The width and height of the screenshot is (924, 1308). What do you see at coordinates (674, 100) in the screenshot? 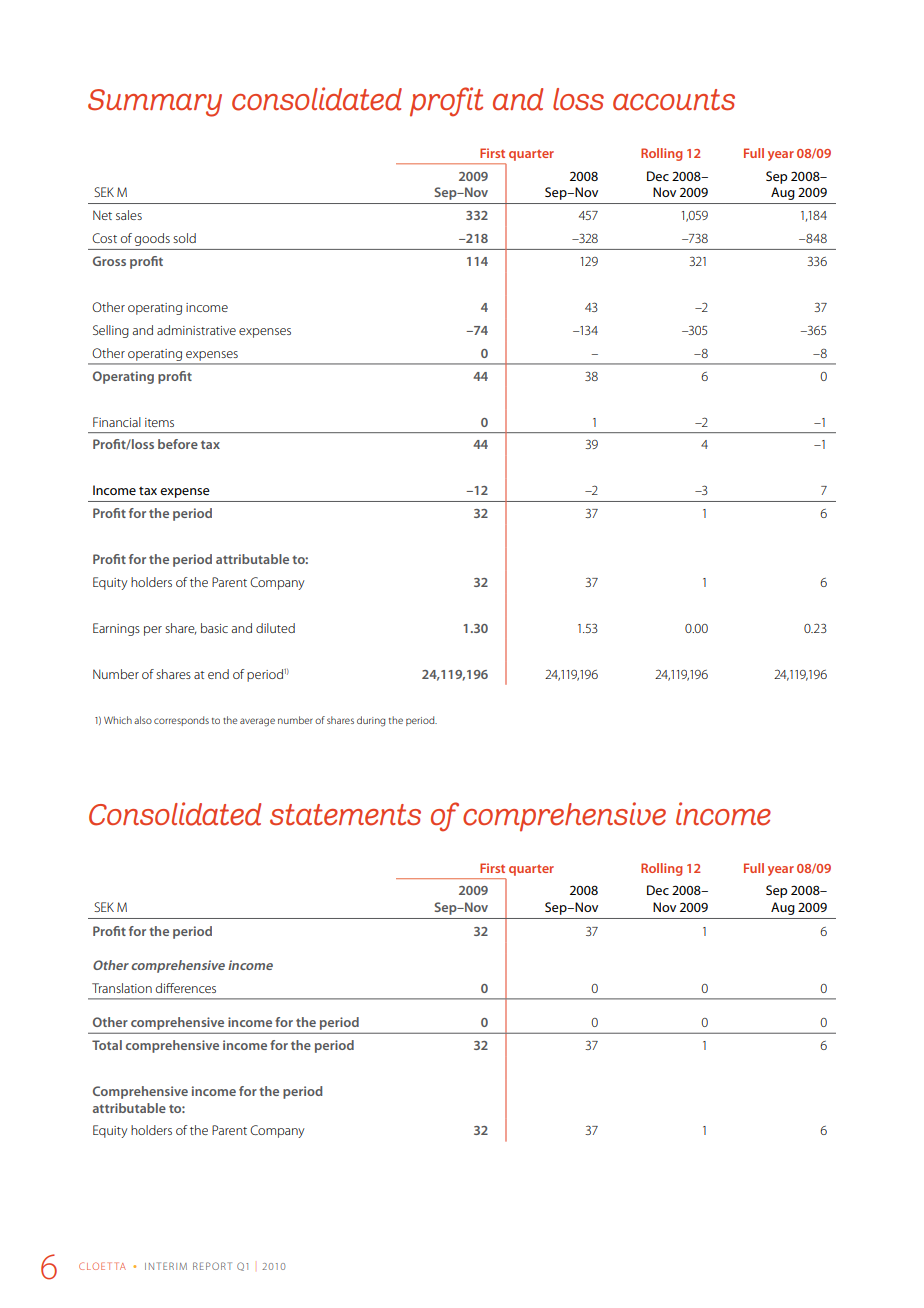
I see `accounts` at bounding box center [674, 100].
